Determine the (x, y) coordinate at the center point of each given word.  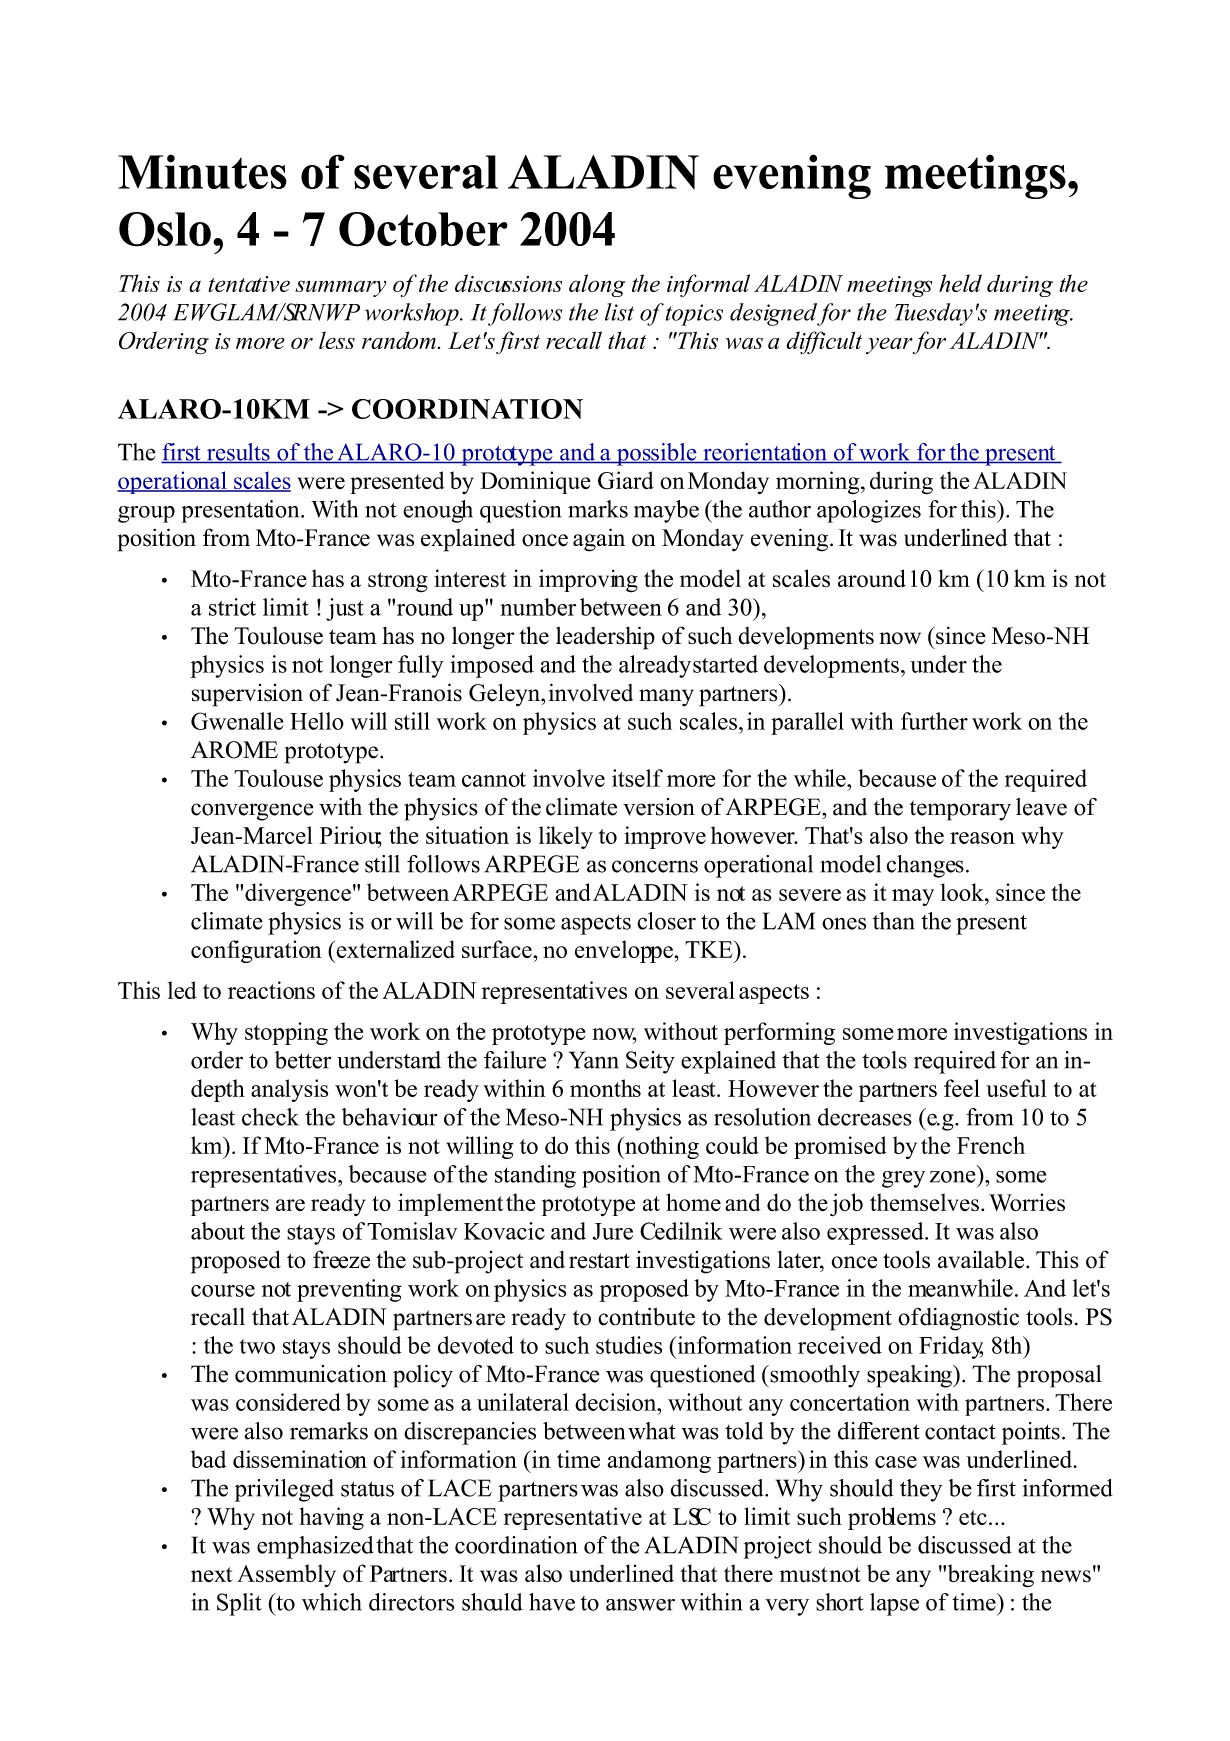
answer (640, 1605)
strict (232, 607)
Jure (613, 1231)
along (597, 285)
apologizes (869, 511)
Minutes (202, 171)
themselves (924, 1202)
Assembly (286, 1575)
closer (666, 921)
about (218, 1231)
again (599, 540)
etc (973, 1517)
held (960, 283)
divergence (298, 894)
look (963, 892)
